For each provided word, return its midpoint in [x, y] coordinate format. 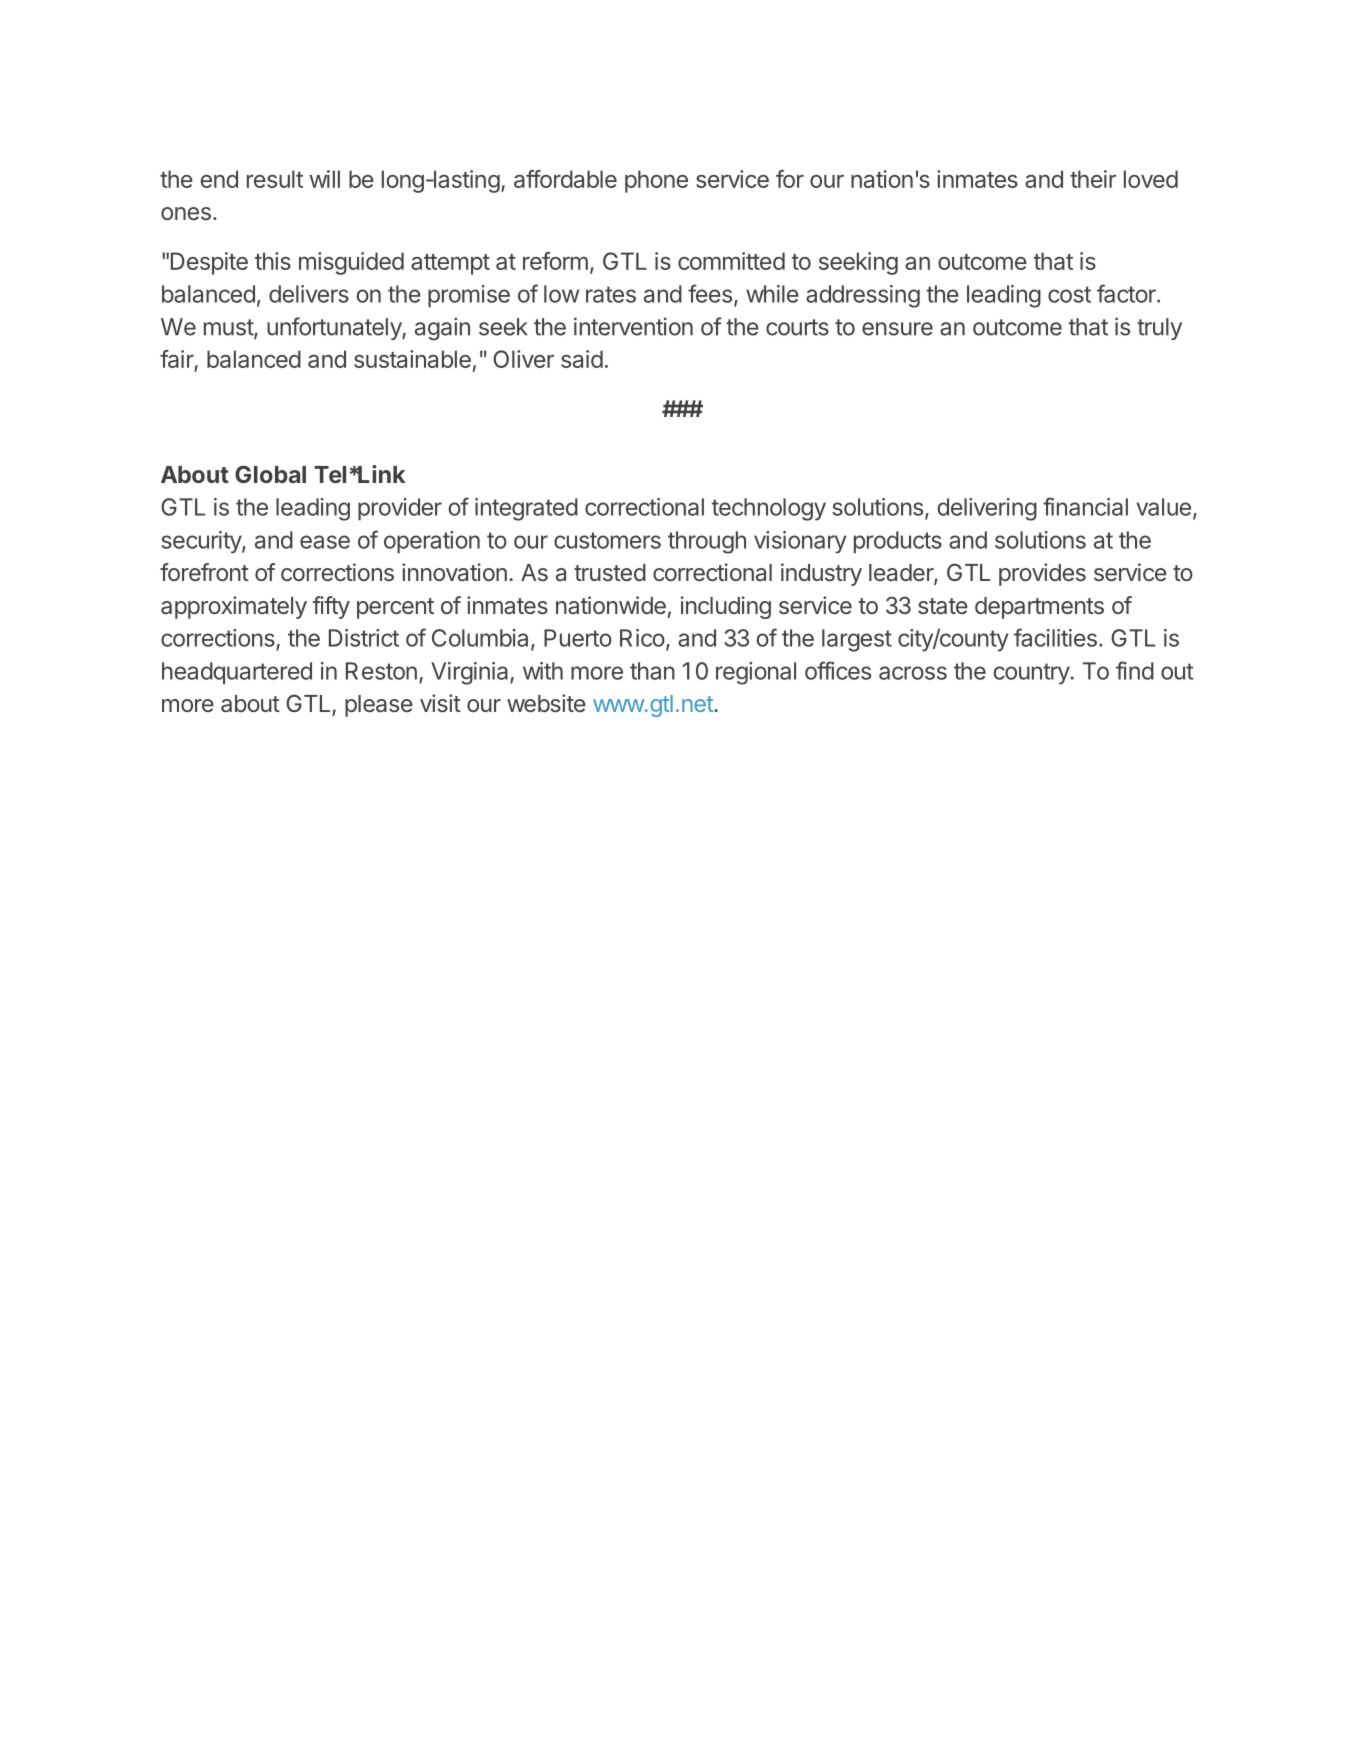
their [1093, 179]
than [652, 671]
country [1031, 674]
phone [656, 181]
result [275, 179]
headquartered [237, 673]
